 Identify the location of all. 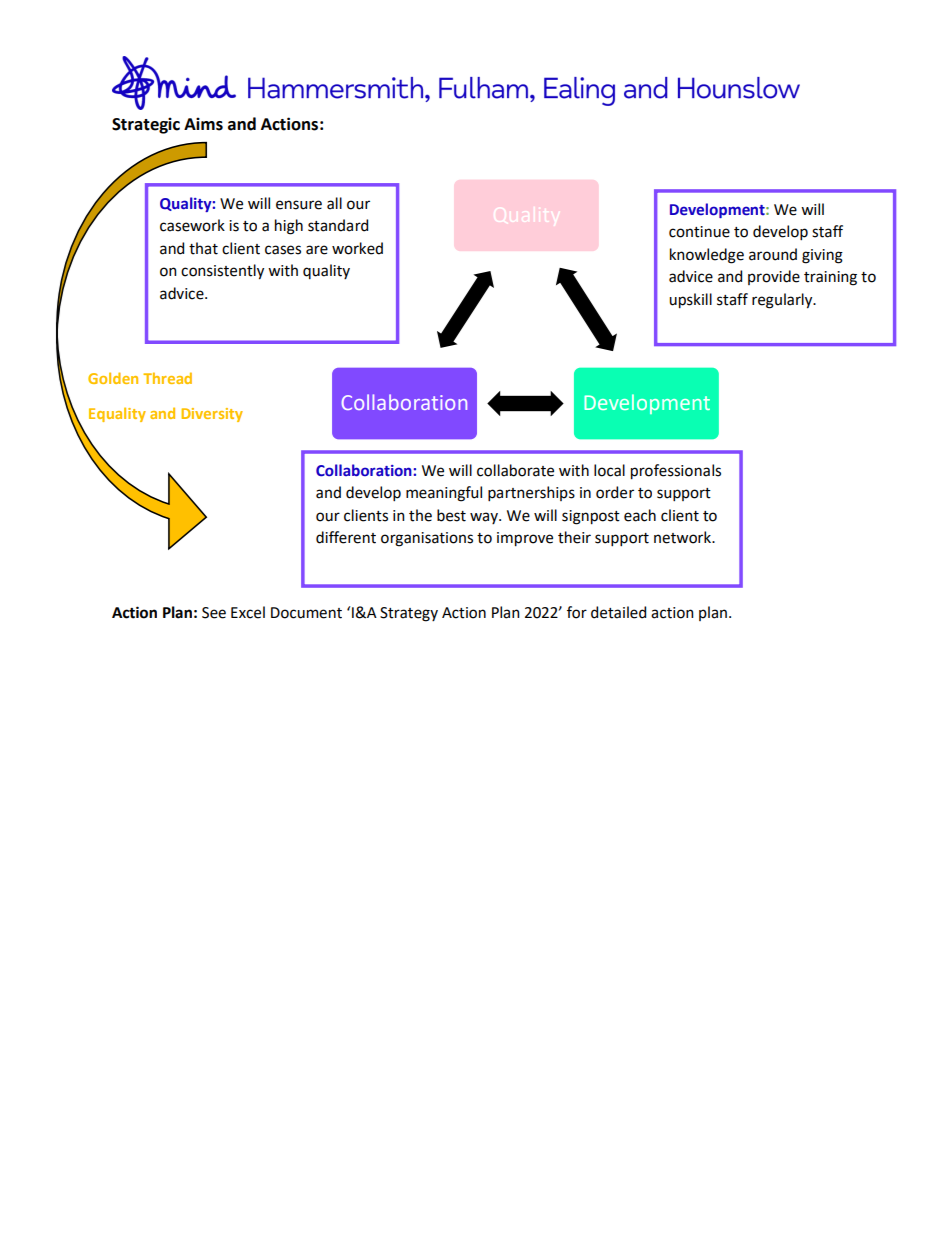
(334, 203).
